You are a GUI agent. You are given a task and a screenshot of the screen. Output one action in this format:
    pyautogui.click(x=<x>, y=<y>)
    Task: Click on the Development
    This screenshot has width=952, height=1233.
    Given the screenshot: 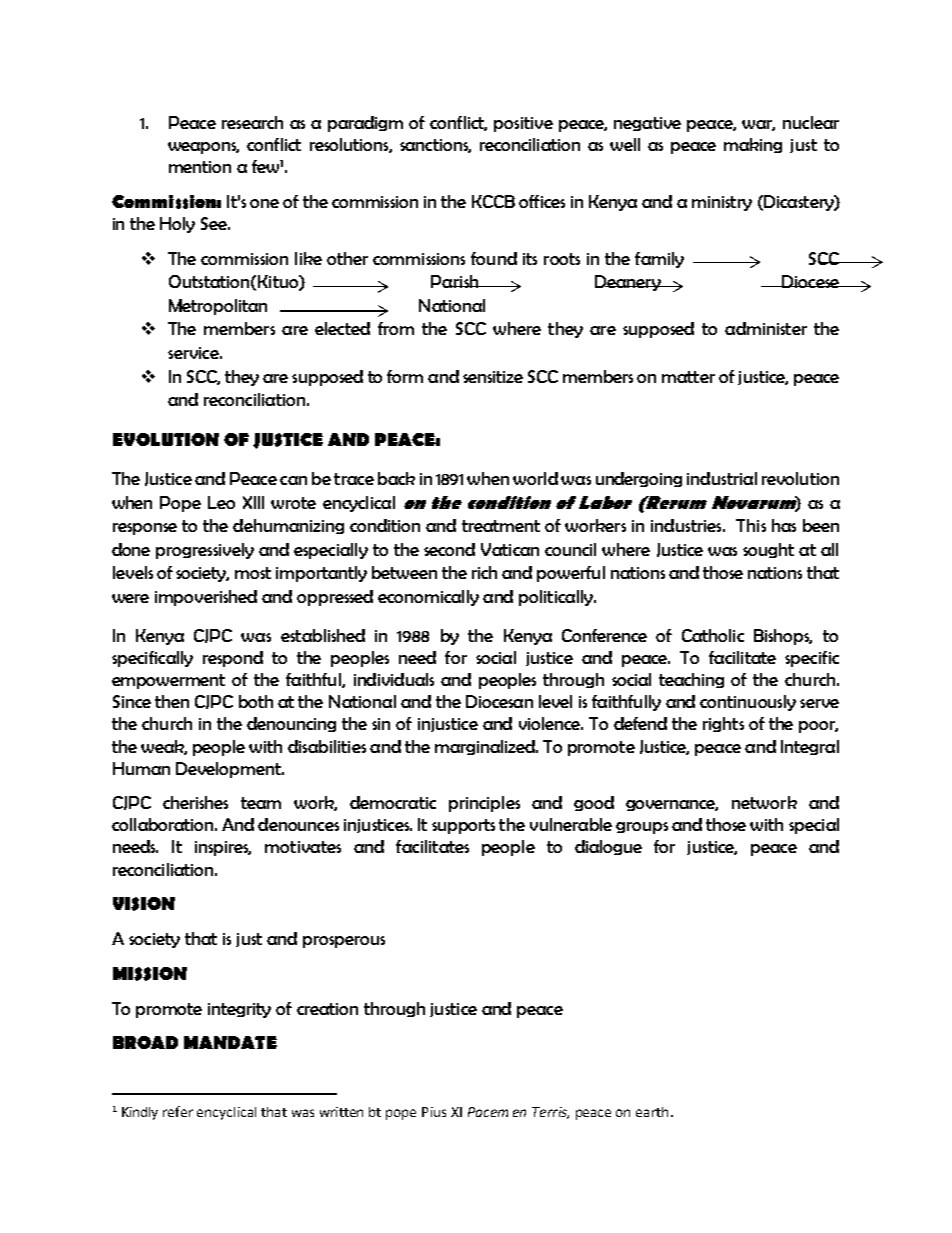 What is the action you would take?
    pyautogui.click(x=229, y=770)
